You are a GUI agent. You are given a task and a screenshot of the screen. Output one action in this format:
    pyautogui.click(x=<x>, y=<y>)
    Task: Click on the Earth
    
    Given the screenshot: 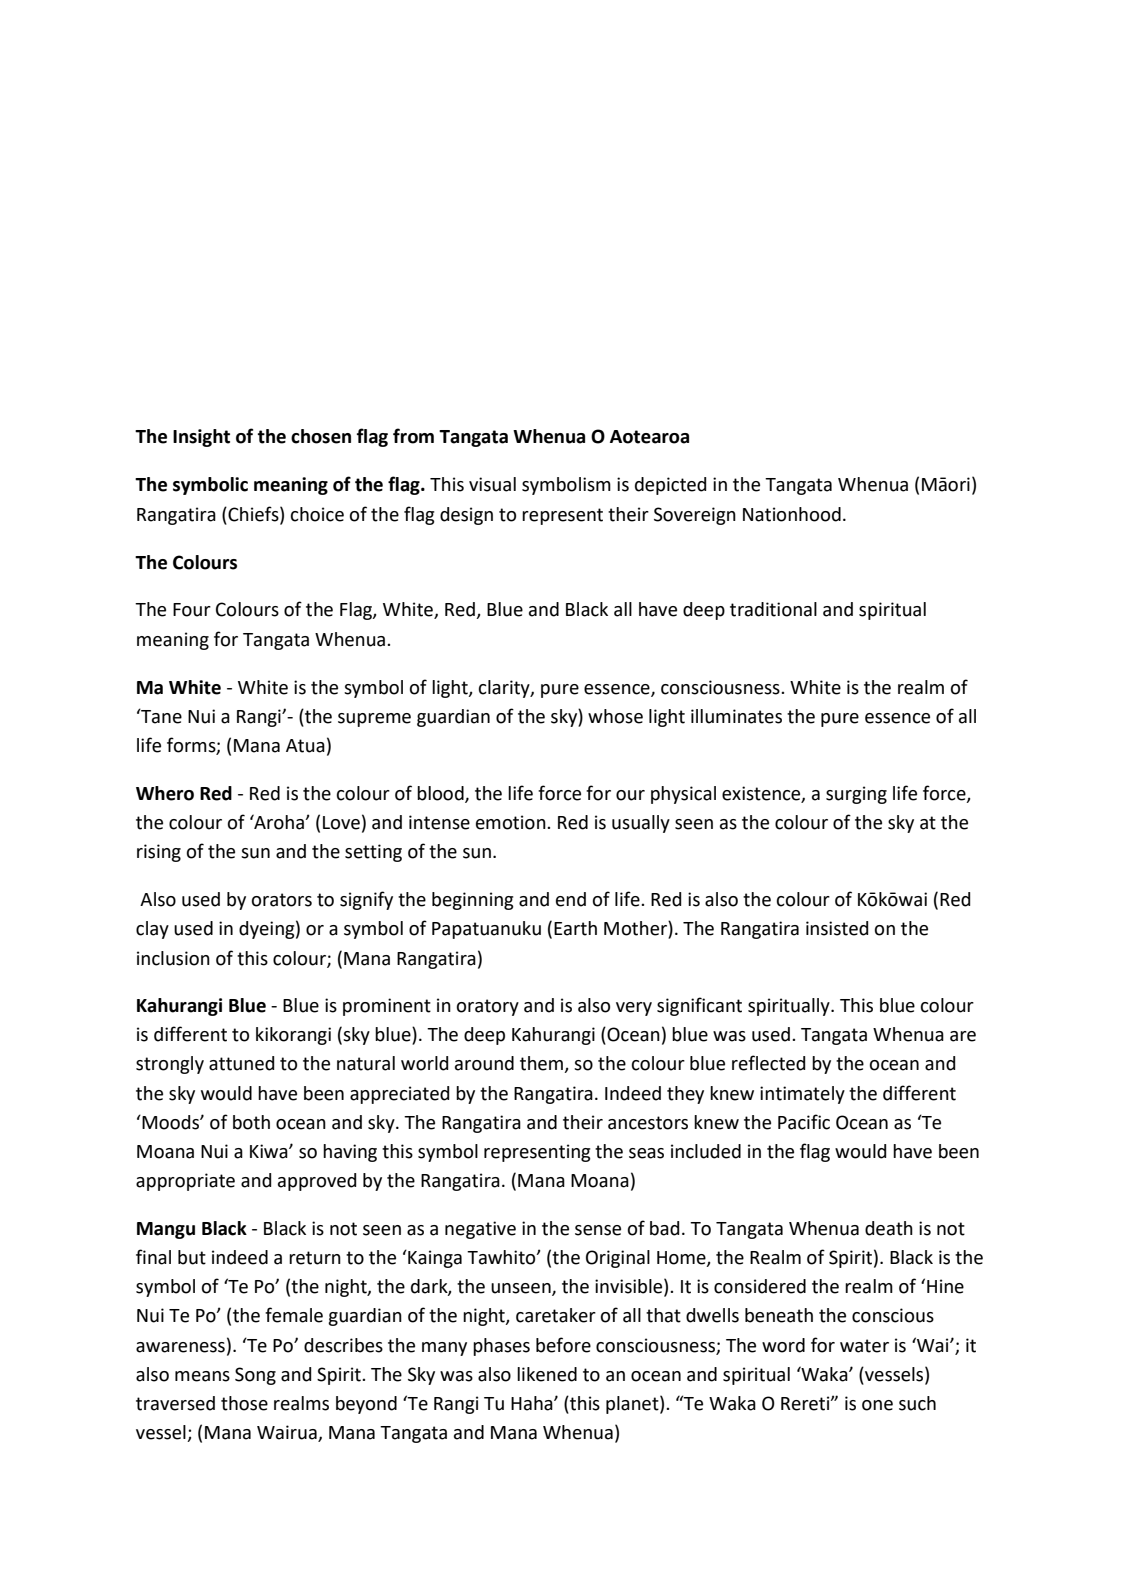 What is the action you would take?
    pyautogui.click(x=575, y=928)
